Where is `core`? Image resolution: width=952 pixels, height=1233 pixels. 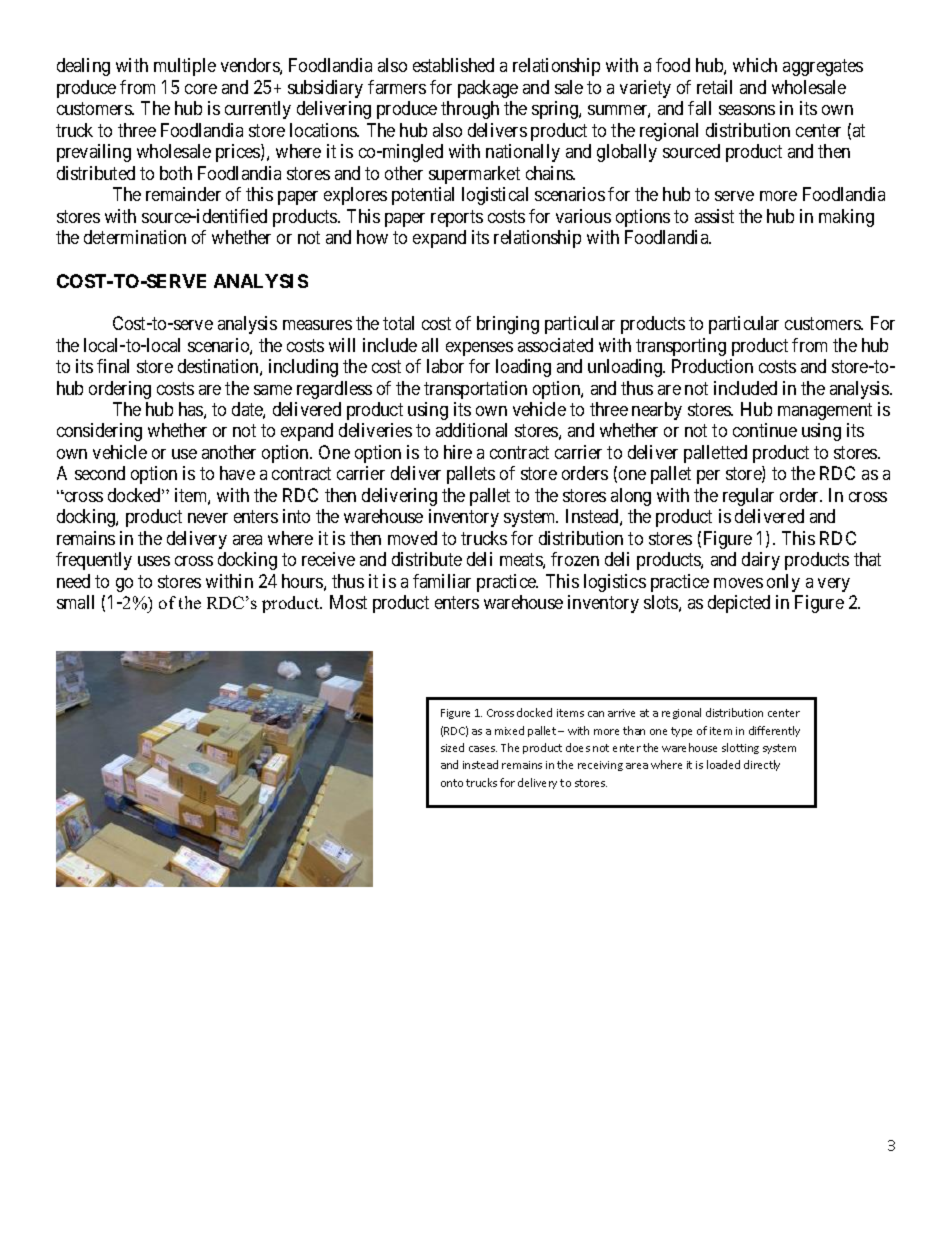 core is located at coordinates (201, 89).
